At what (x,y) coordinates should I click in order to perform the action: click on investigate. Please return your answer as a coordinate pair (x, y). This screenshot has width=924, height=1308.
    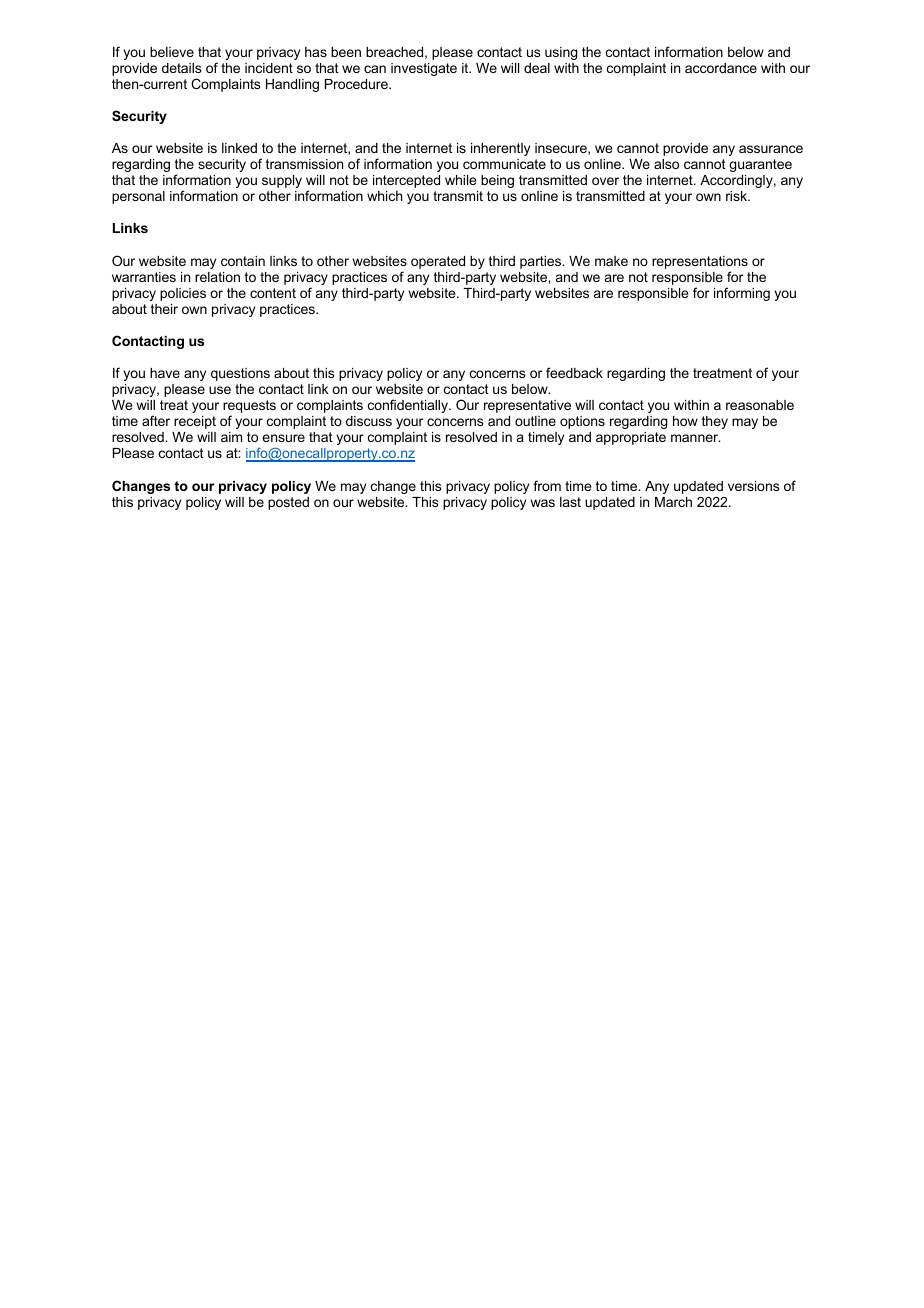
    Looking at the image, I should click on (424, 69).
